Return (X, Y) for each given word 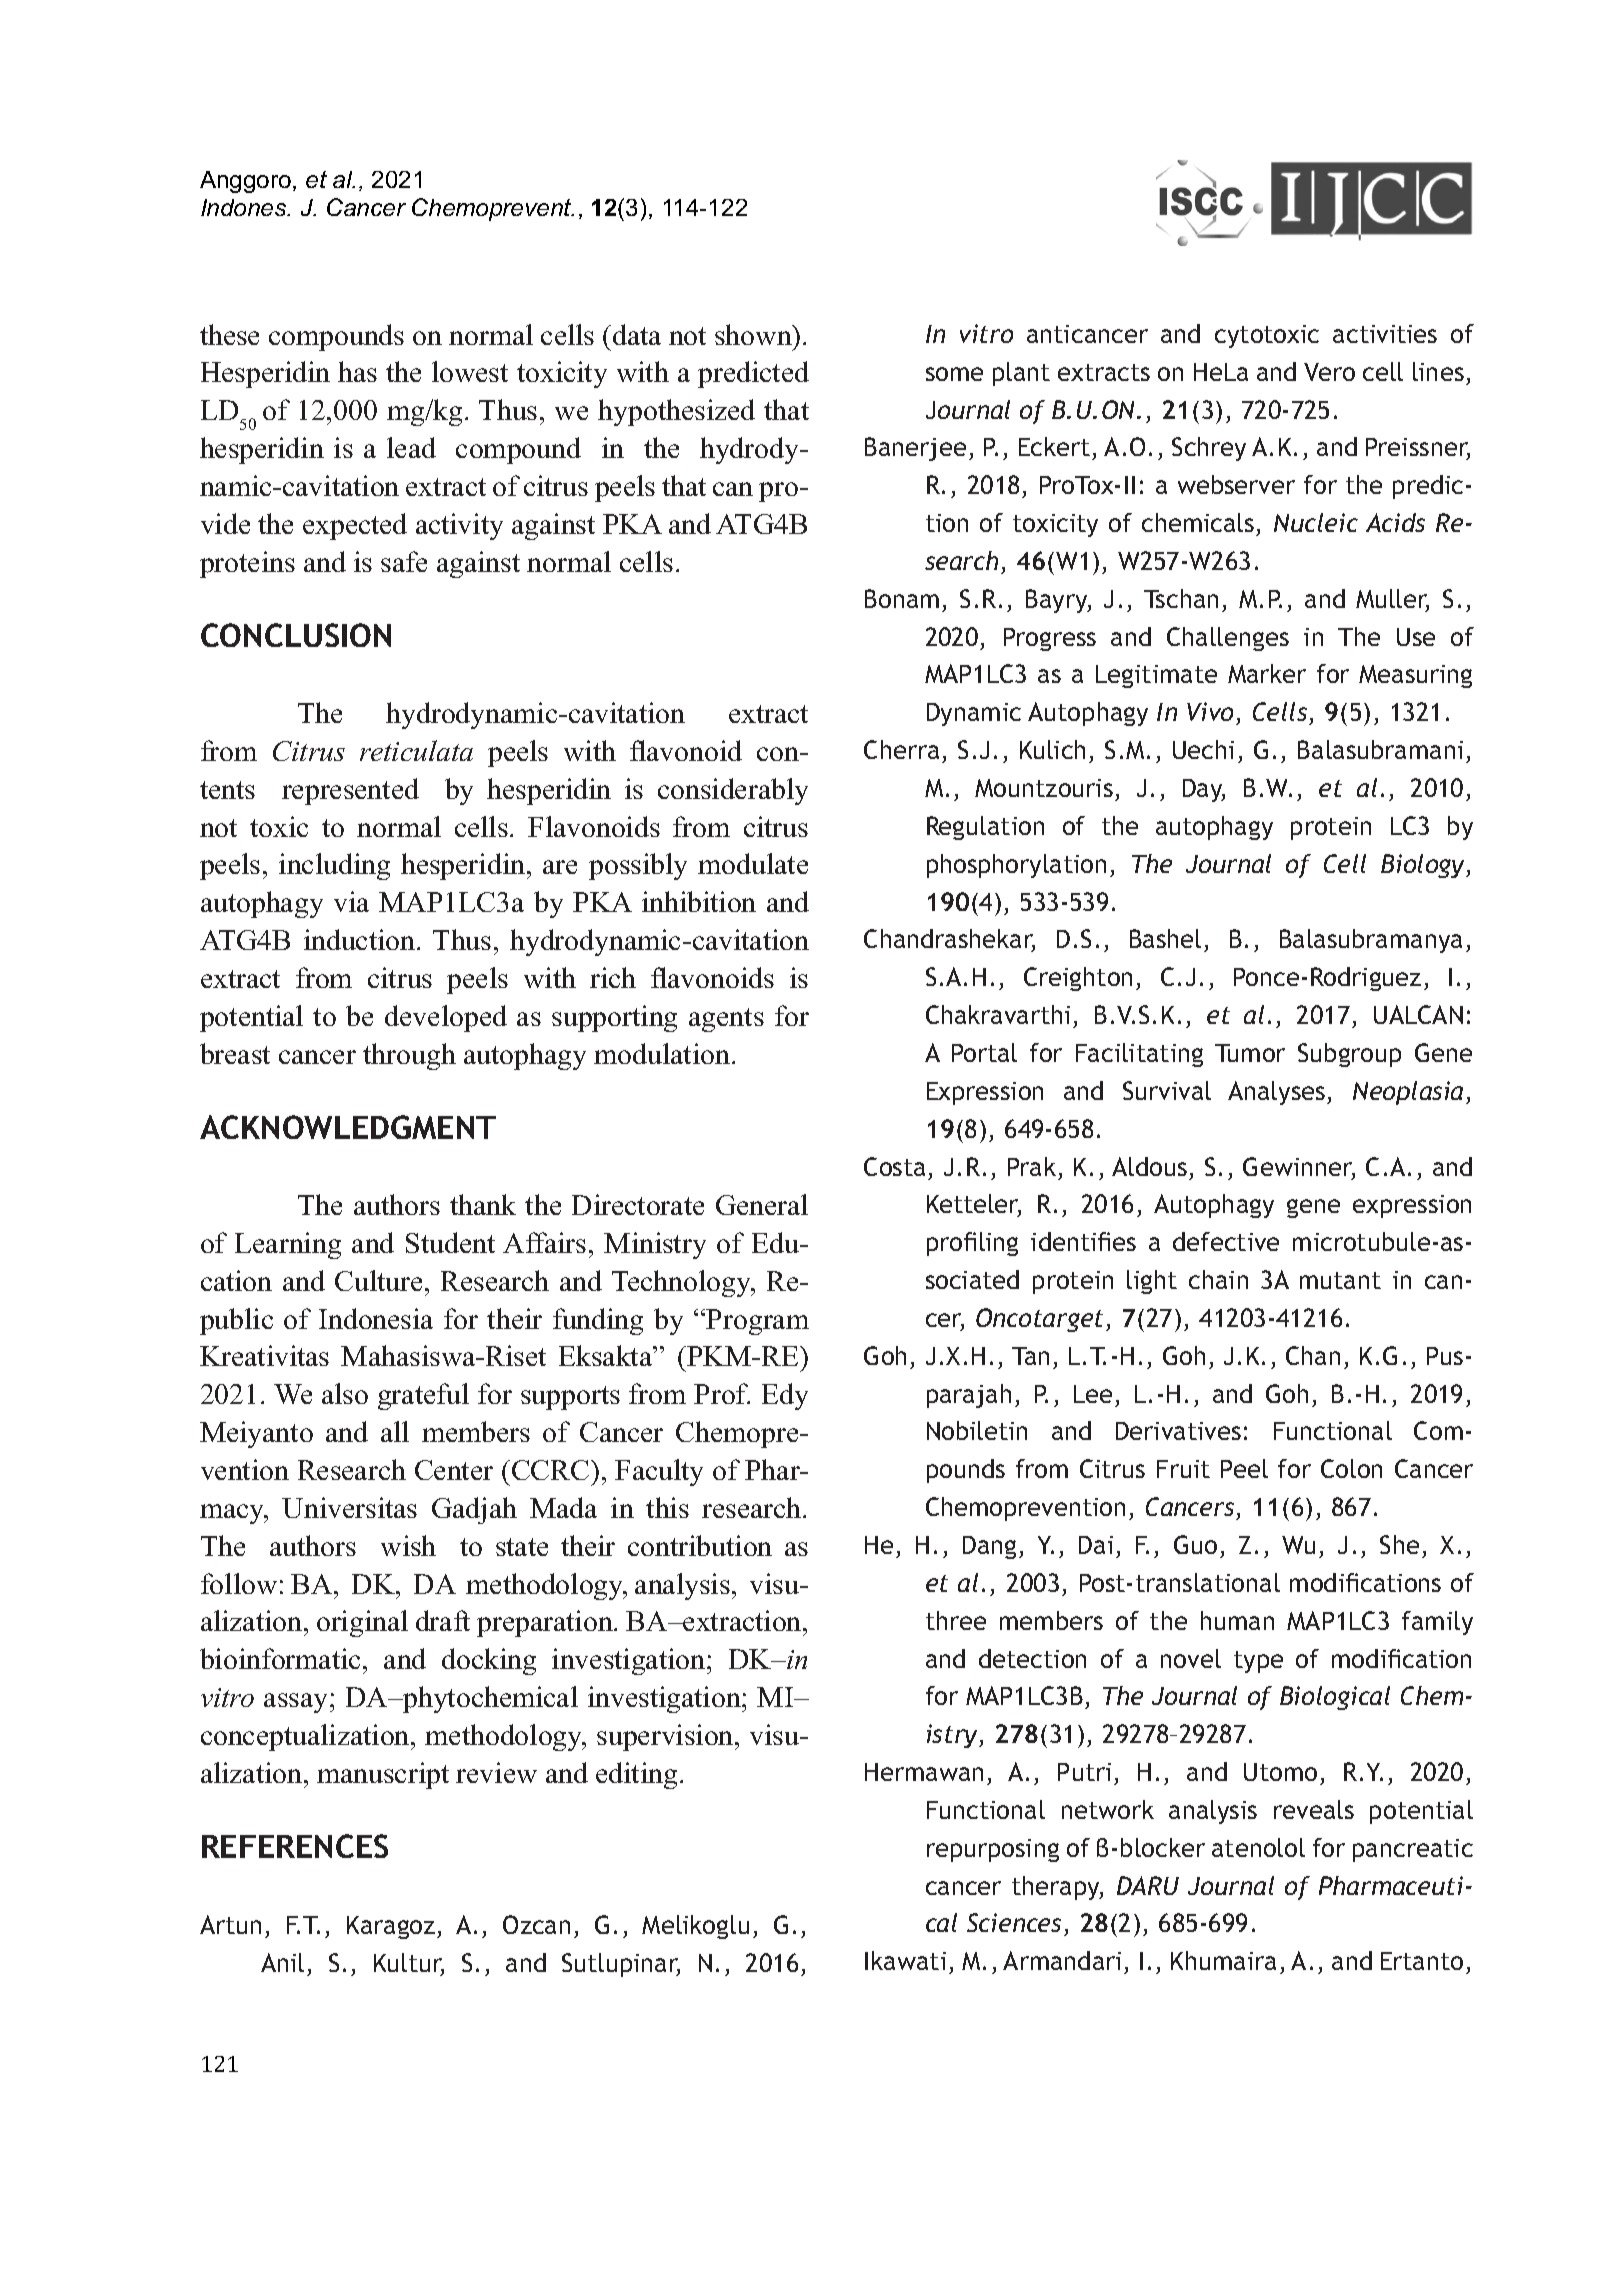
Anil (282, 1962)
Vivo (1212, 713)
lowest (470, 371)
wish (408, 1545)
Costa (894, 1166)
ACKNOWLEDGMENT (348, 1127)
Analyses (1278, 1093)
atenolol (1258, 1847)
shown (754, 334)
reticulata (416, 750)
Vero (1329, 372)
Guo (1195, 1544)
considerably (733, 791)
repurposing (993, 1850)
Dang (989, 1547)
